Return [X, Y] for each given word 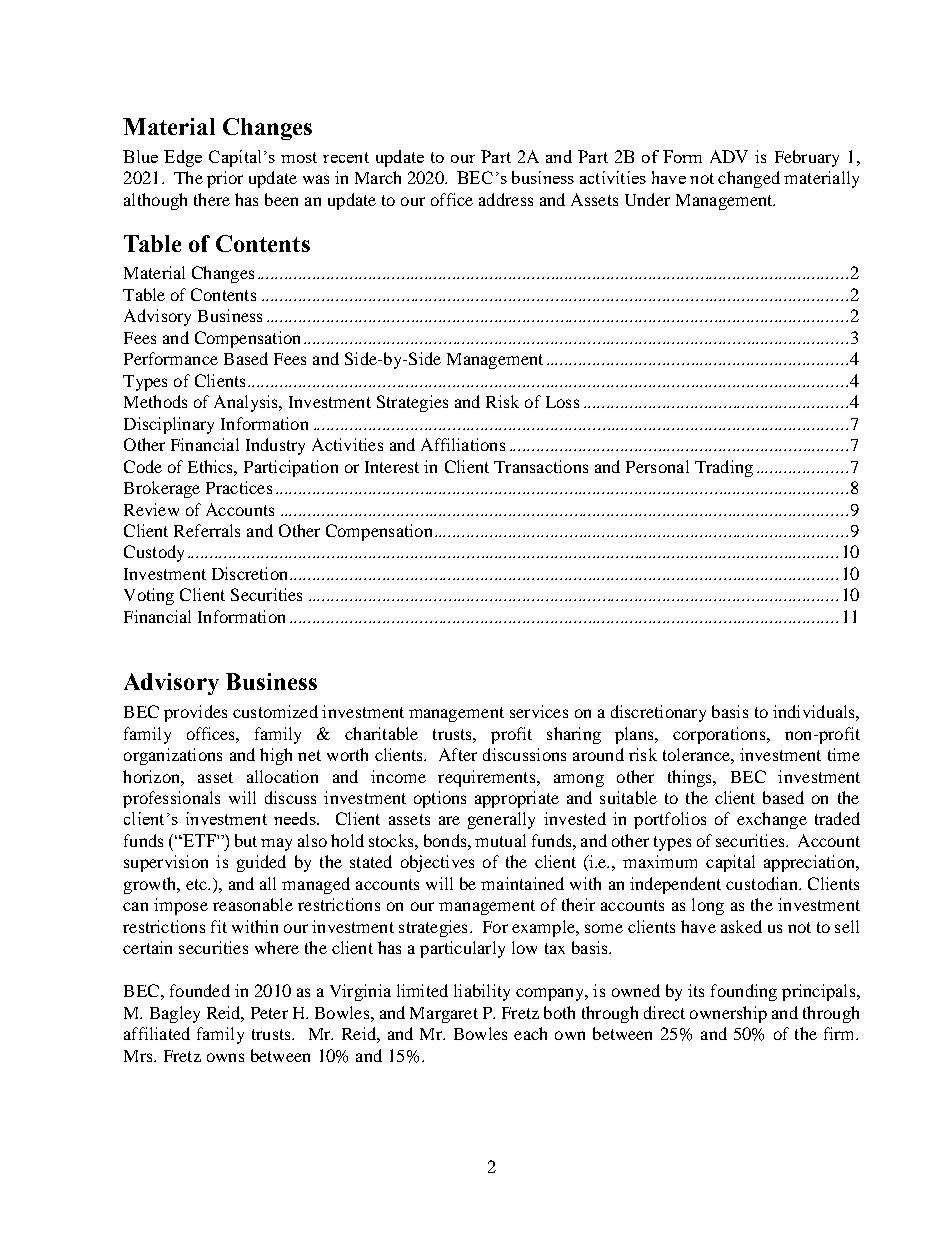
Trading [724, 468]
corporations [720, 735]
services [539, 711]
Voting [149, 596]
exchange [772, 820]
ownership [728, 1014]
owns [225, 1057]
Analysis [247, 403]
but [246, 840]
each [530, 1033]
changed [749, 179]
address [506, 199]
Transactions [541, 466]
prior [225, 179]
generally [501, 820]
